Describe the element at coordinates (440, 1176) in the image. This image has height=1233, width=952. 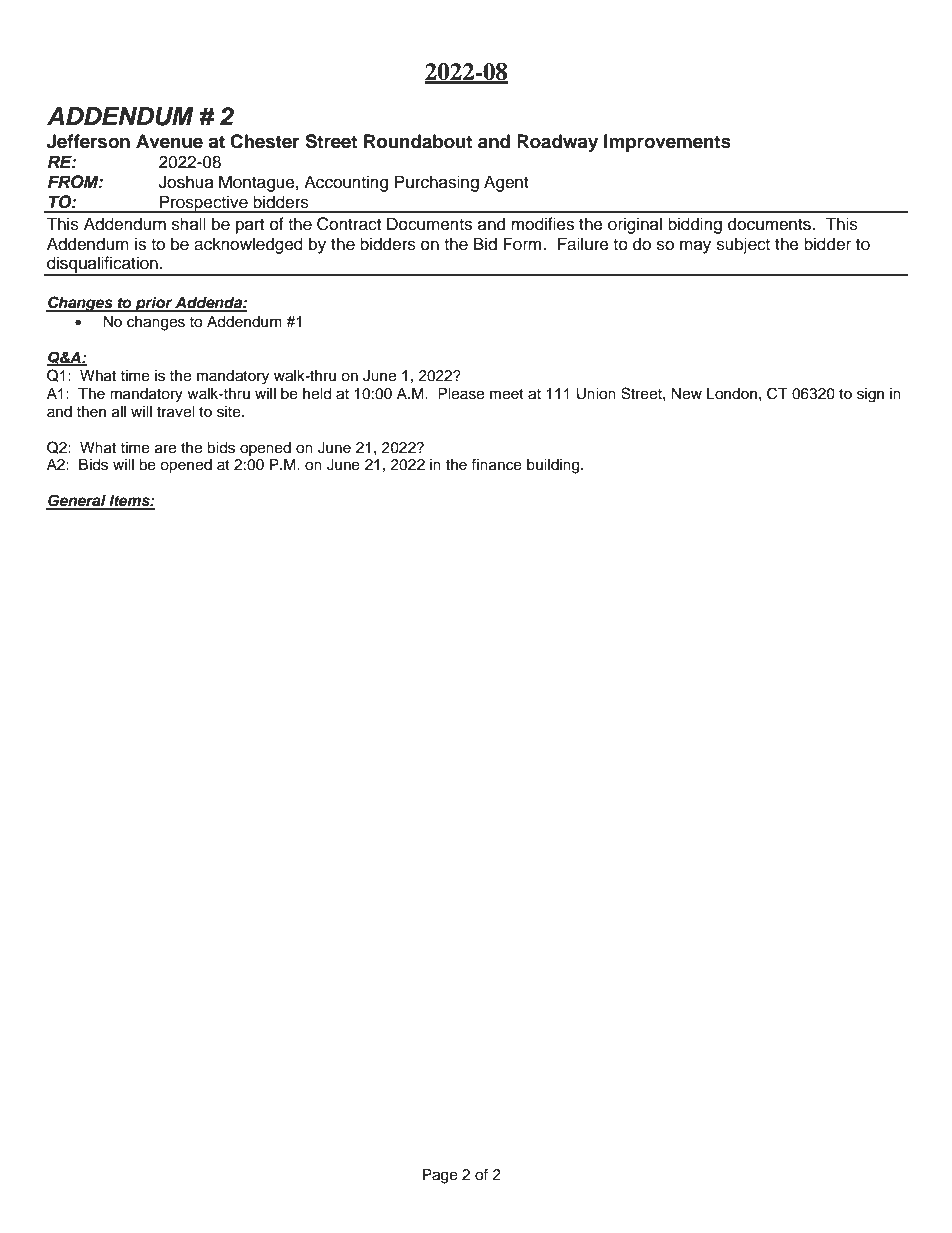
I see `Page` at that location.
